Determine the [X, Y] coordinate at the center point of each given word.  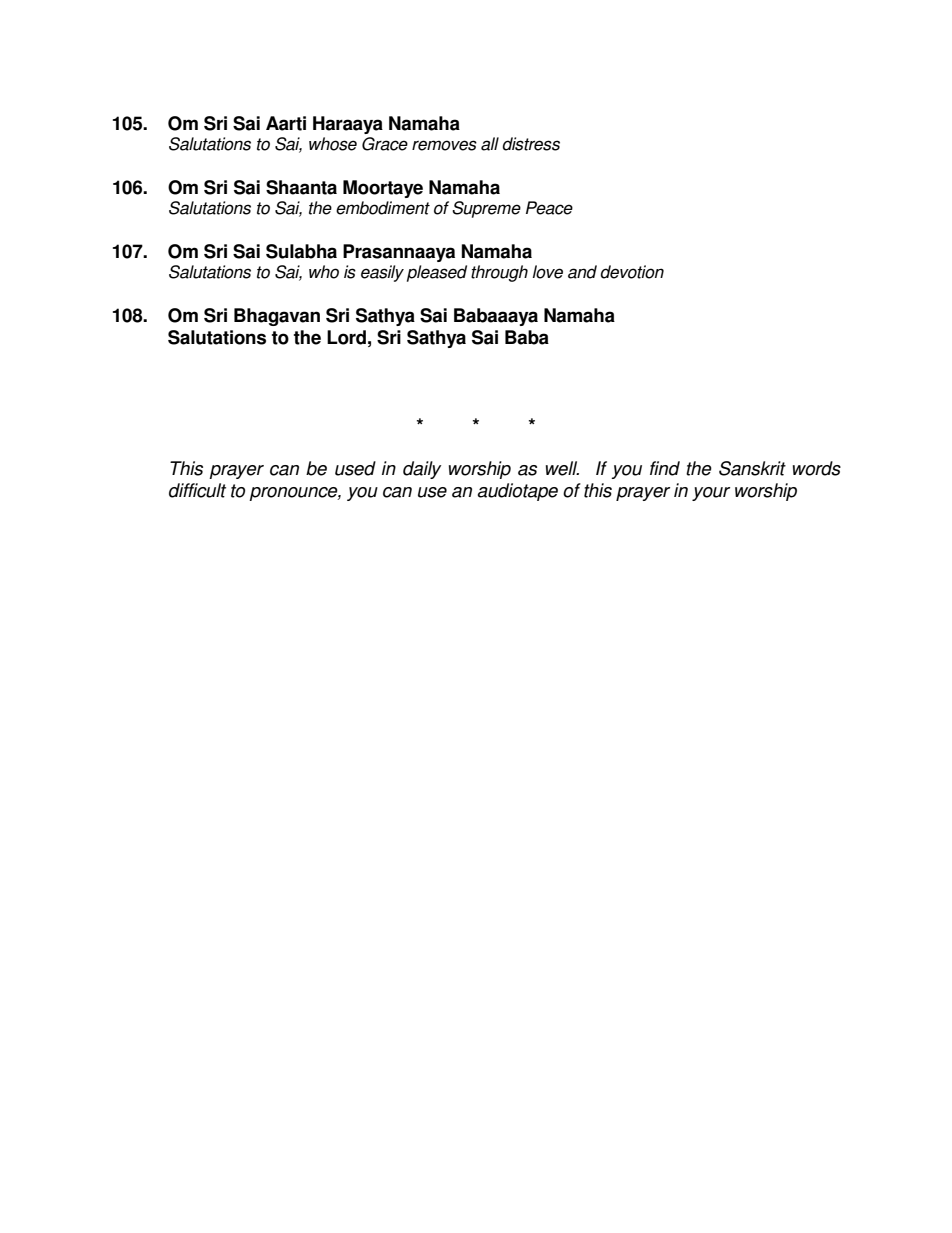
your [711, 494]
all [490, 144]
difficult [197, 490]
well [562, 468]
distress [531, 144]
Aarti [286, 123]
